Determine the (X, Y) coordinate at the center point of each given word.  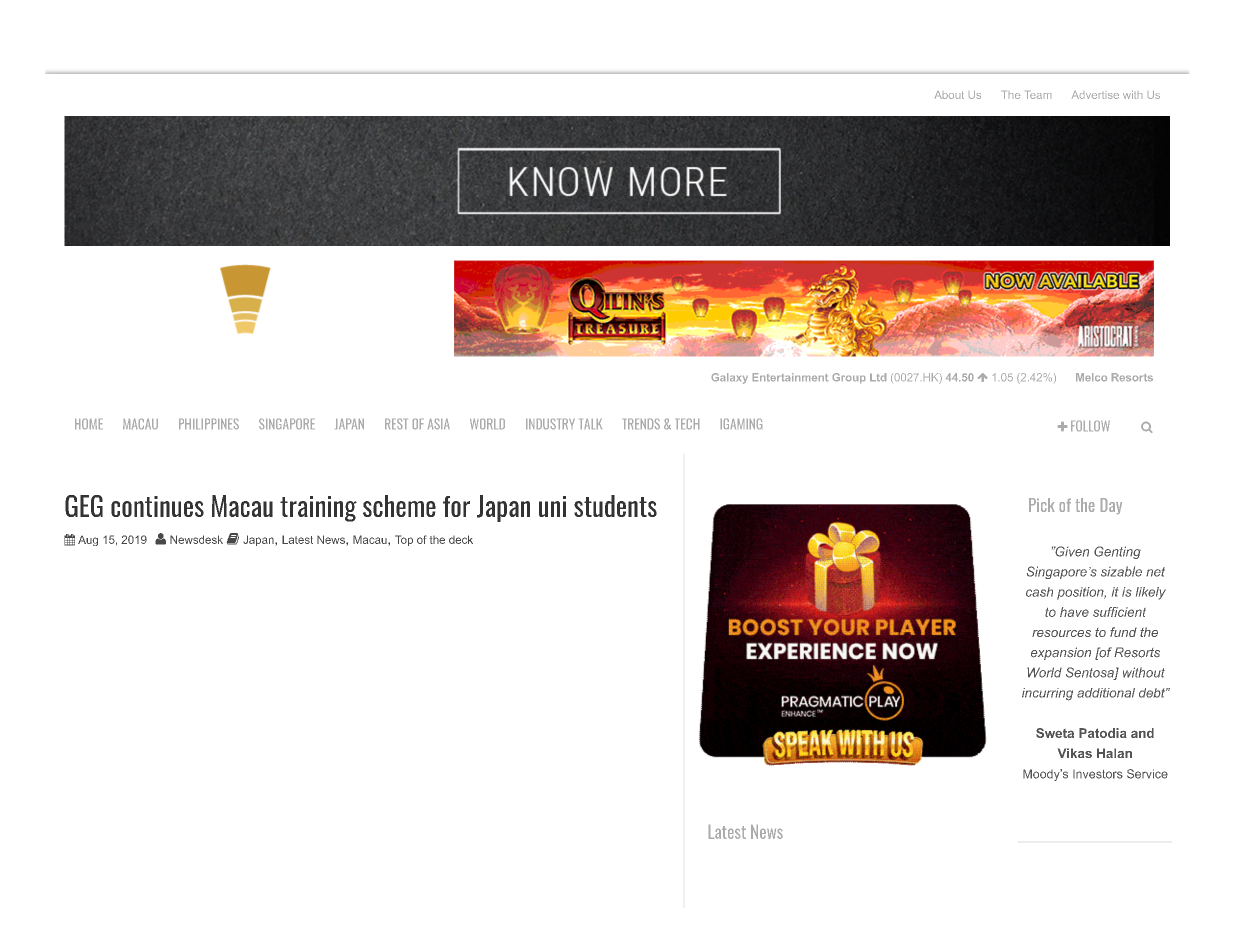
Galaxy (730, 378)
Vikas (1075, 753)
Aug (88, 541)
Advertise (1095, 95)
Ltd (878, 377)
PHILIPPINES (209, 424)
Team (1039, 95)
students (615, 506)
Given (1071, 551)
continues (157, 506)
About (949, 95)
